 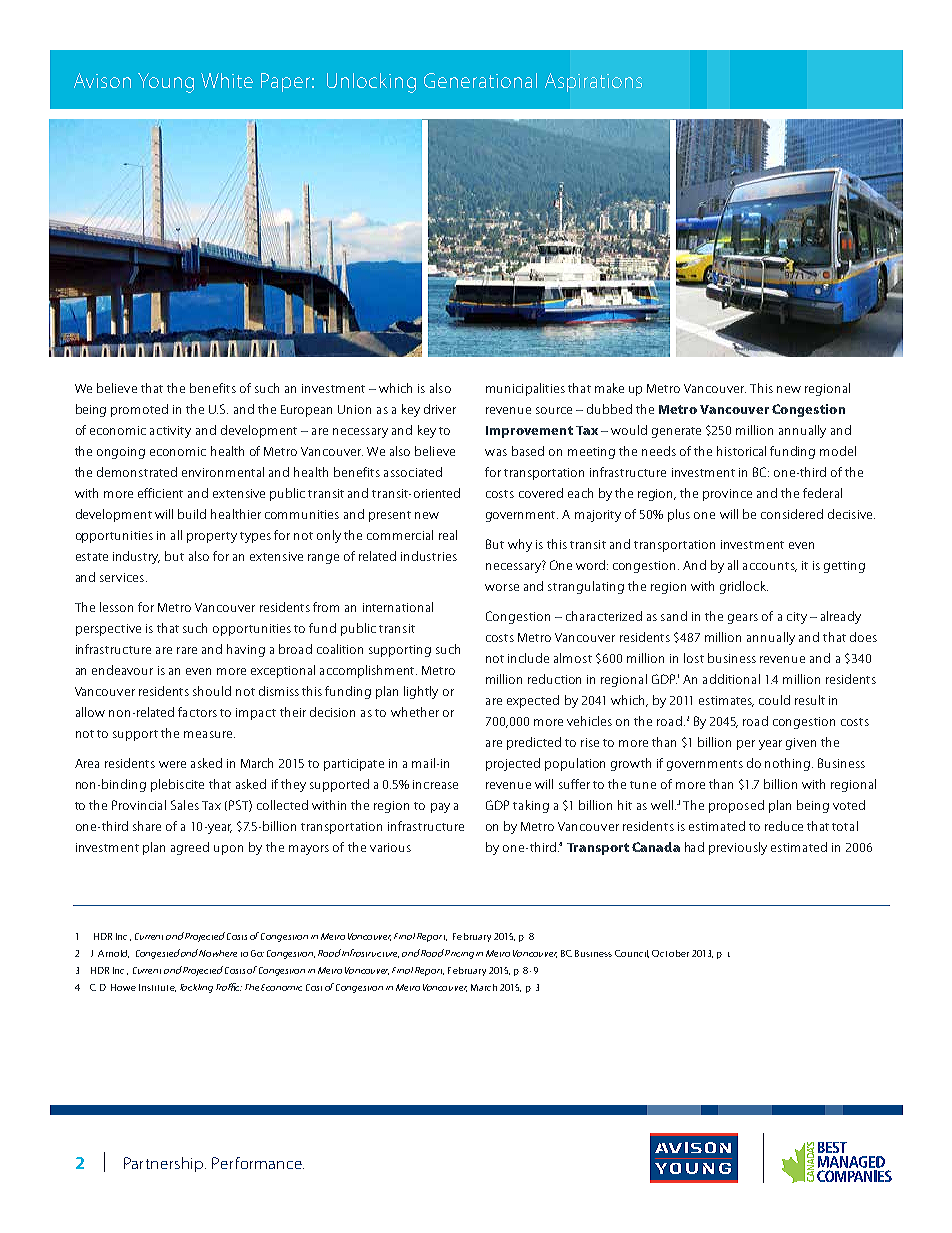 I want to click on increase, so click(x=435, y=784).
